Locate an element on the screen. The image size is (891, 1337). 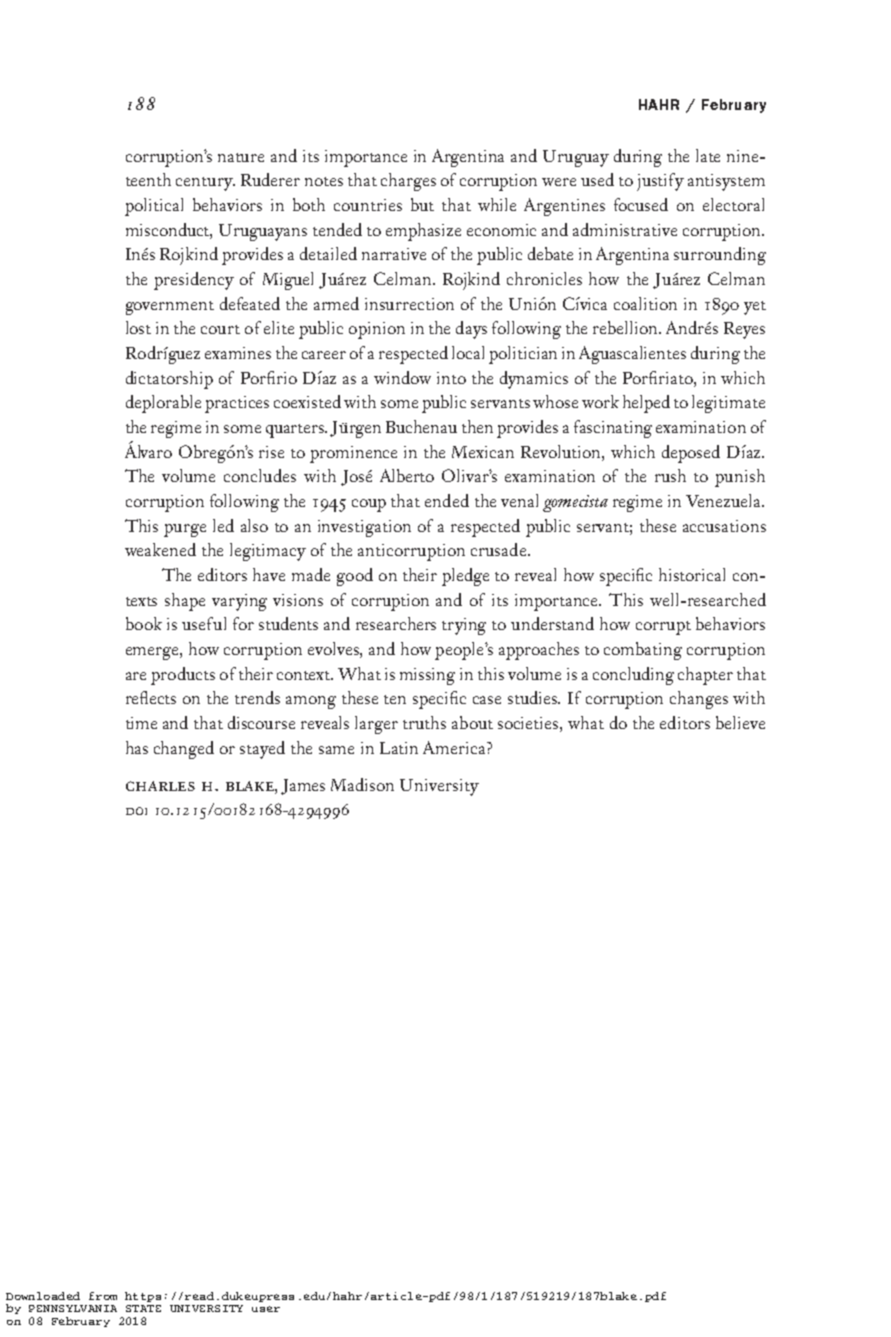
investigation is located at coordinates (364, 528).
